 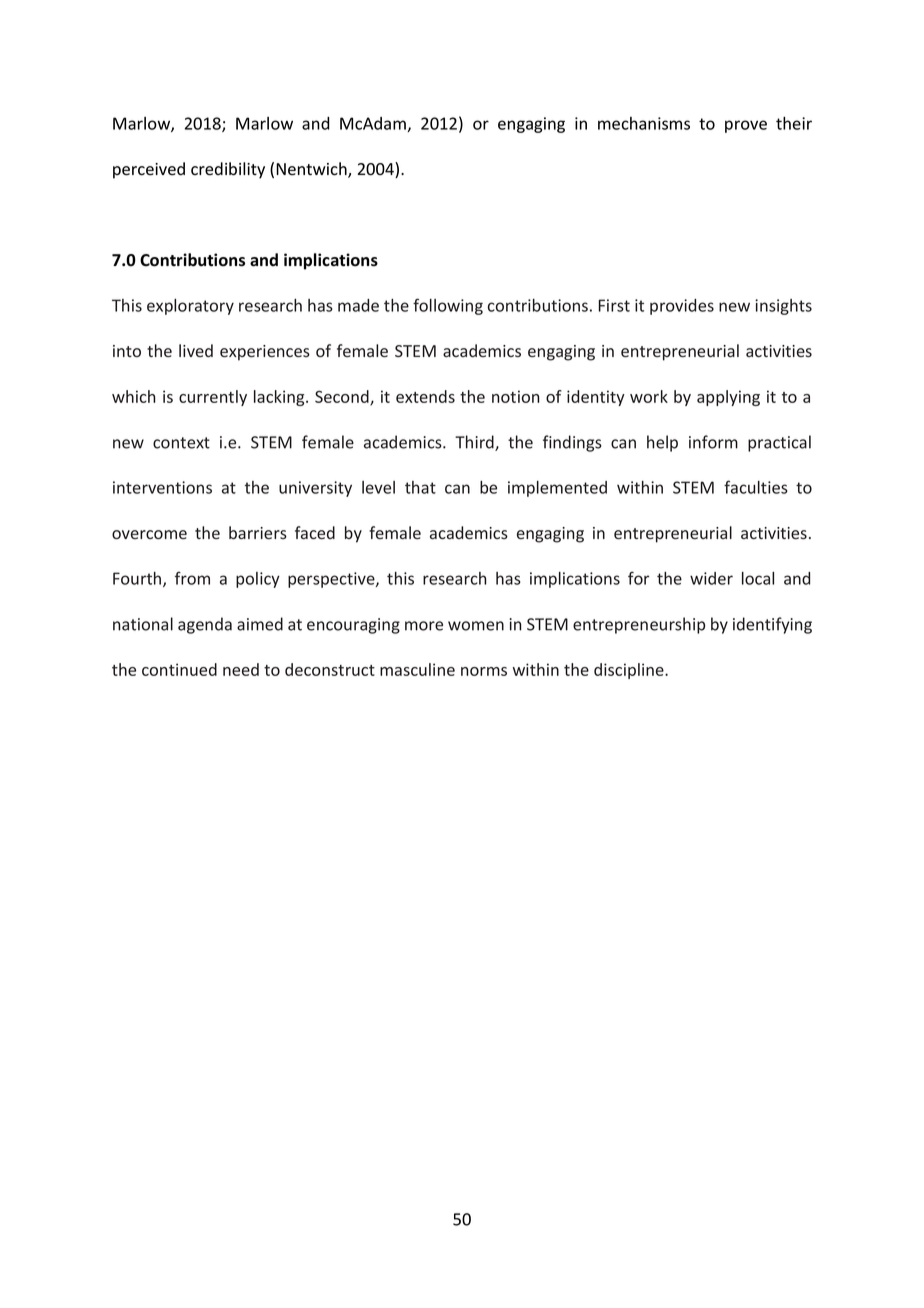 What do you see at coordinates (228, 170) in the screenshot?
I see `credibility` at bounding box center [228, 170].
